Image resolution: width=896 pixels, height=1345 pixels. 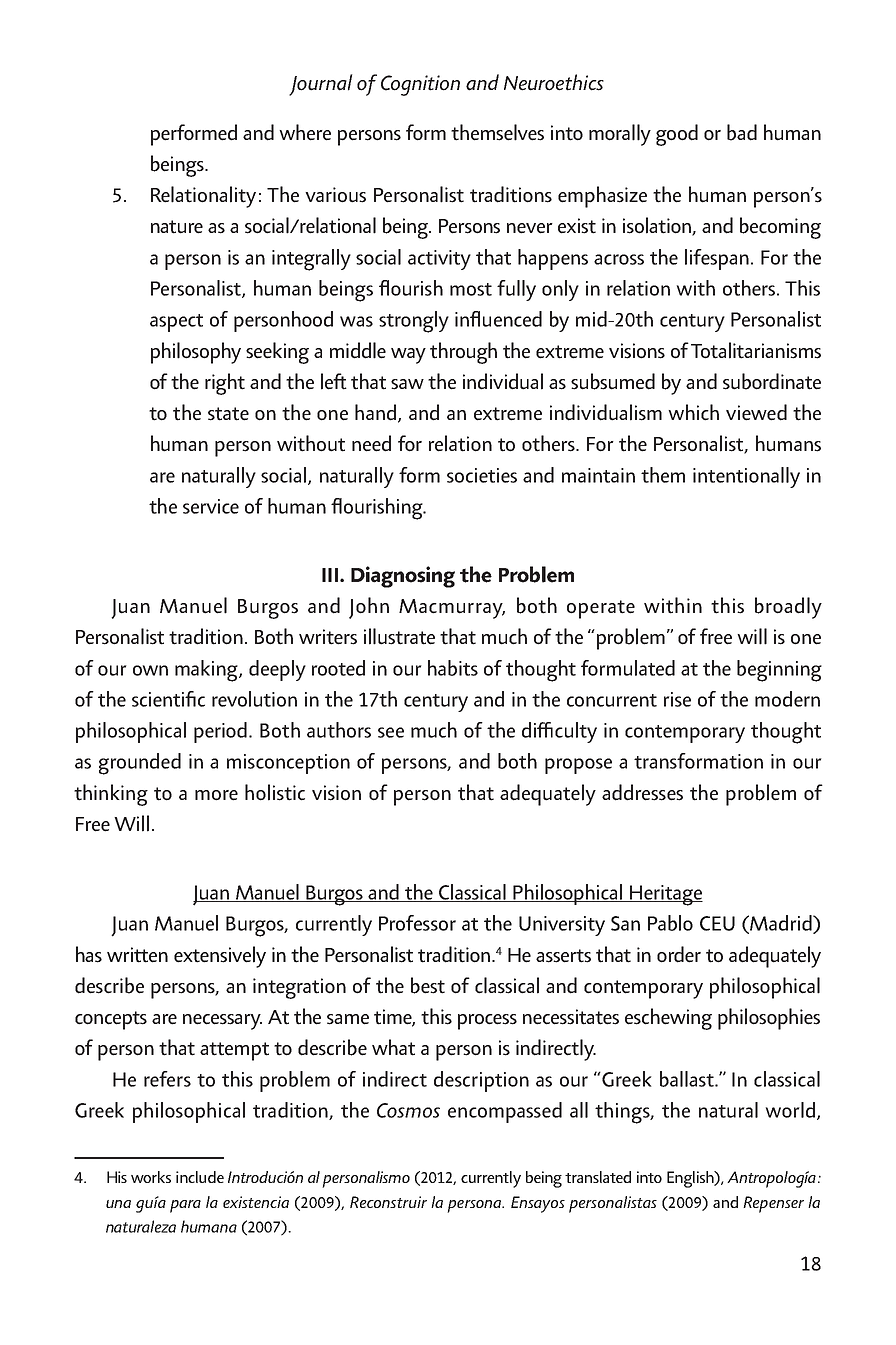 I want to click on making, so click(x=207, y=671).
